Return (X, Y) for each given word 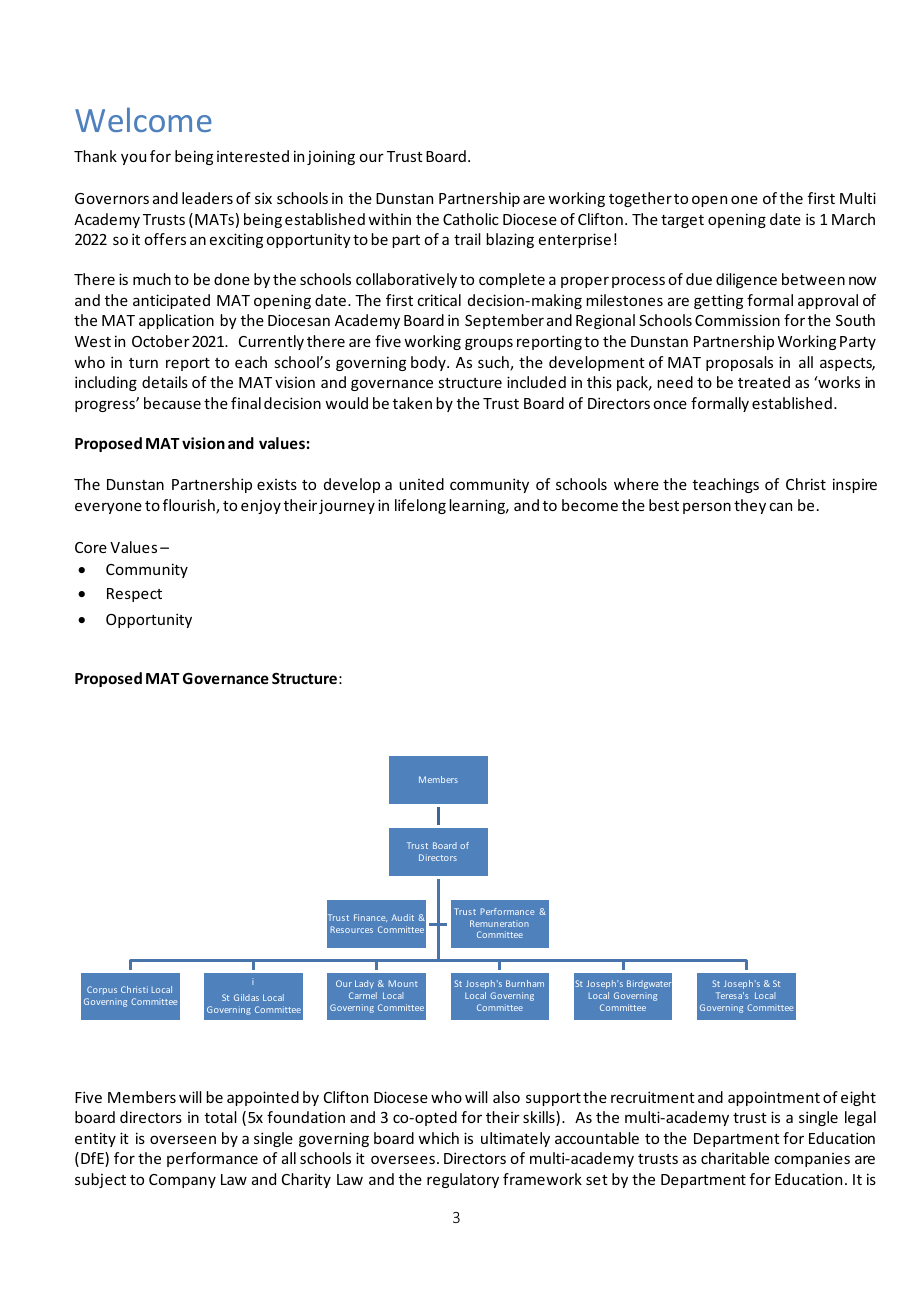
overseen (183, 1139)
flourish (190, 506)
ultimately (515, 1139)
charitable (735, 1158)
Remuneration (499, 923)
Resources (352, 929)
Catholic (471, 219)
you (133, 159)
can (780, 506)
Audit (402, 917)
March (853, 219)
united (421, 484)
